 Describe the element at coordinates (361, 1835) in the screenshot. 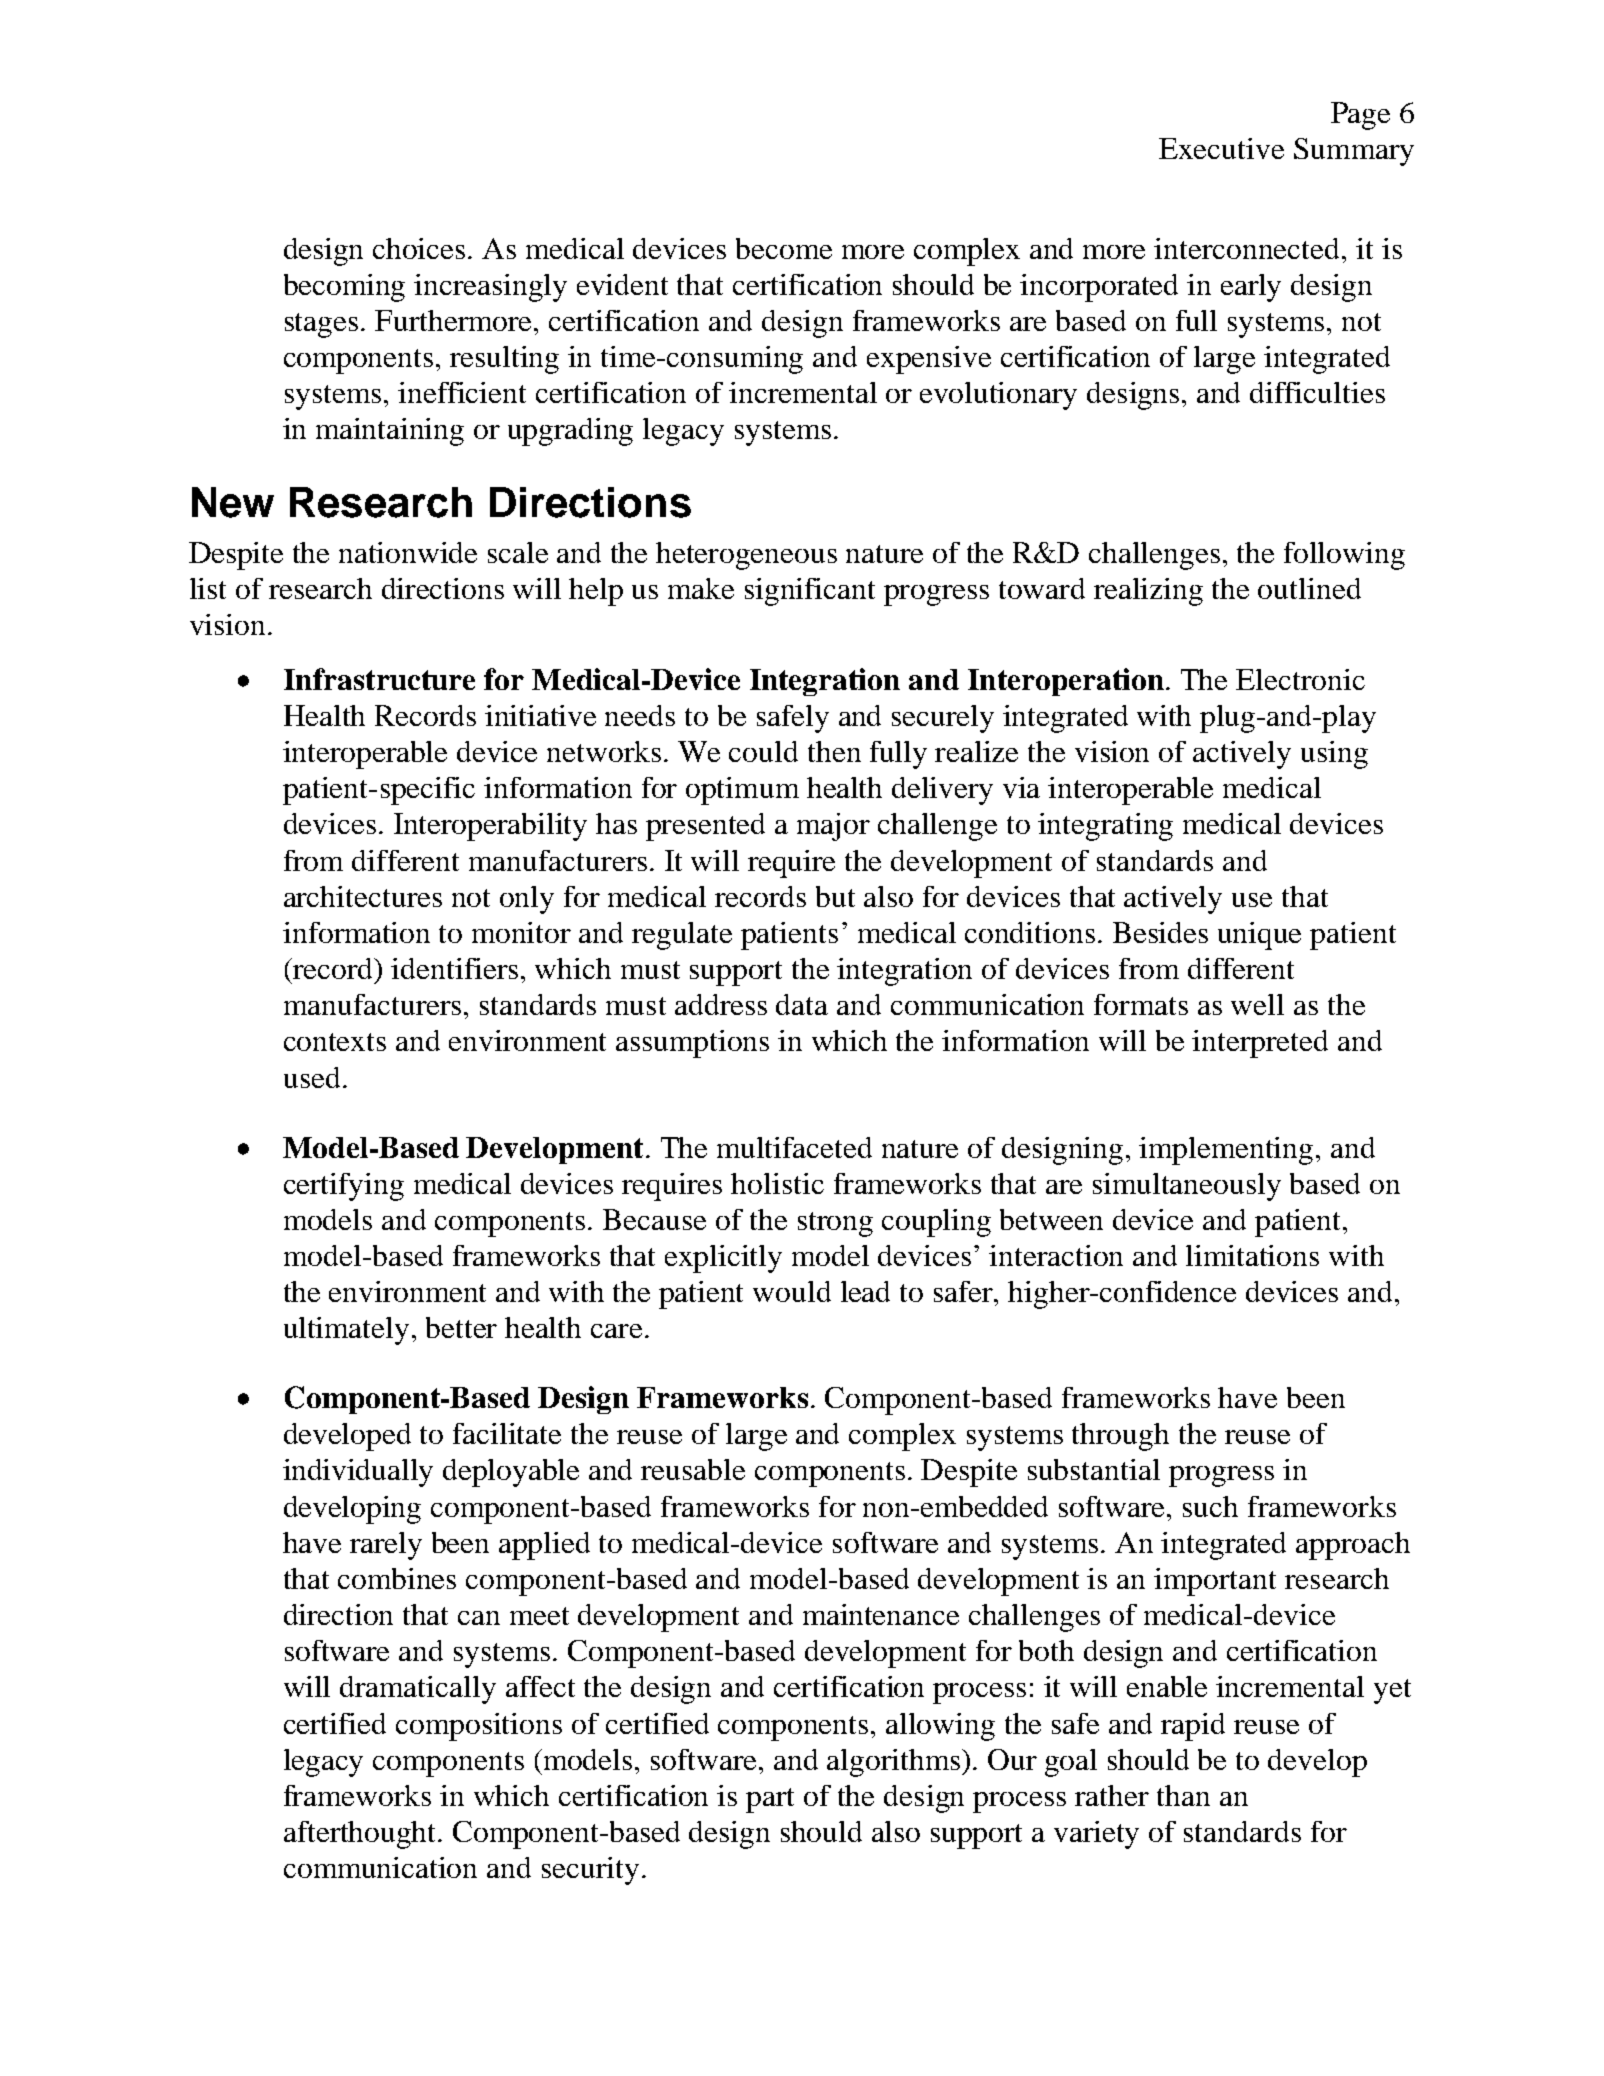

I see `afterthought` at that location.
